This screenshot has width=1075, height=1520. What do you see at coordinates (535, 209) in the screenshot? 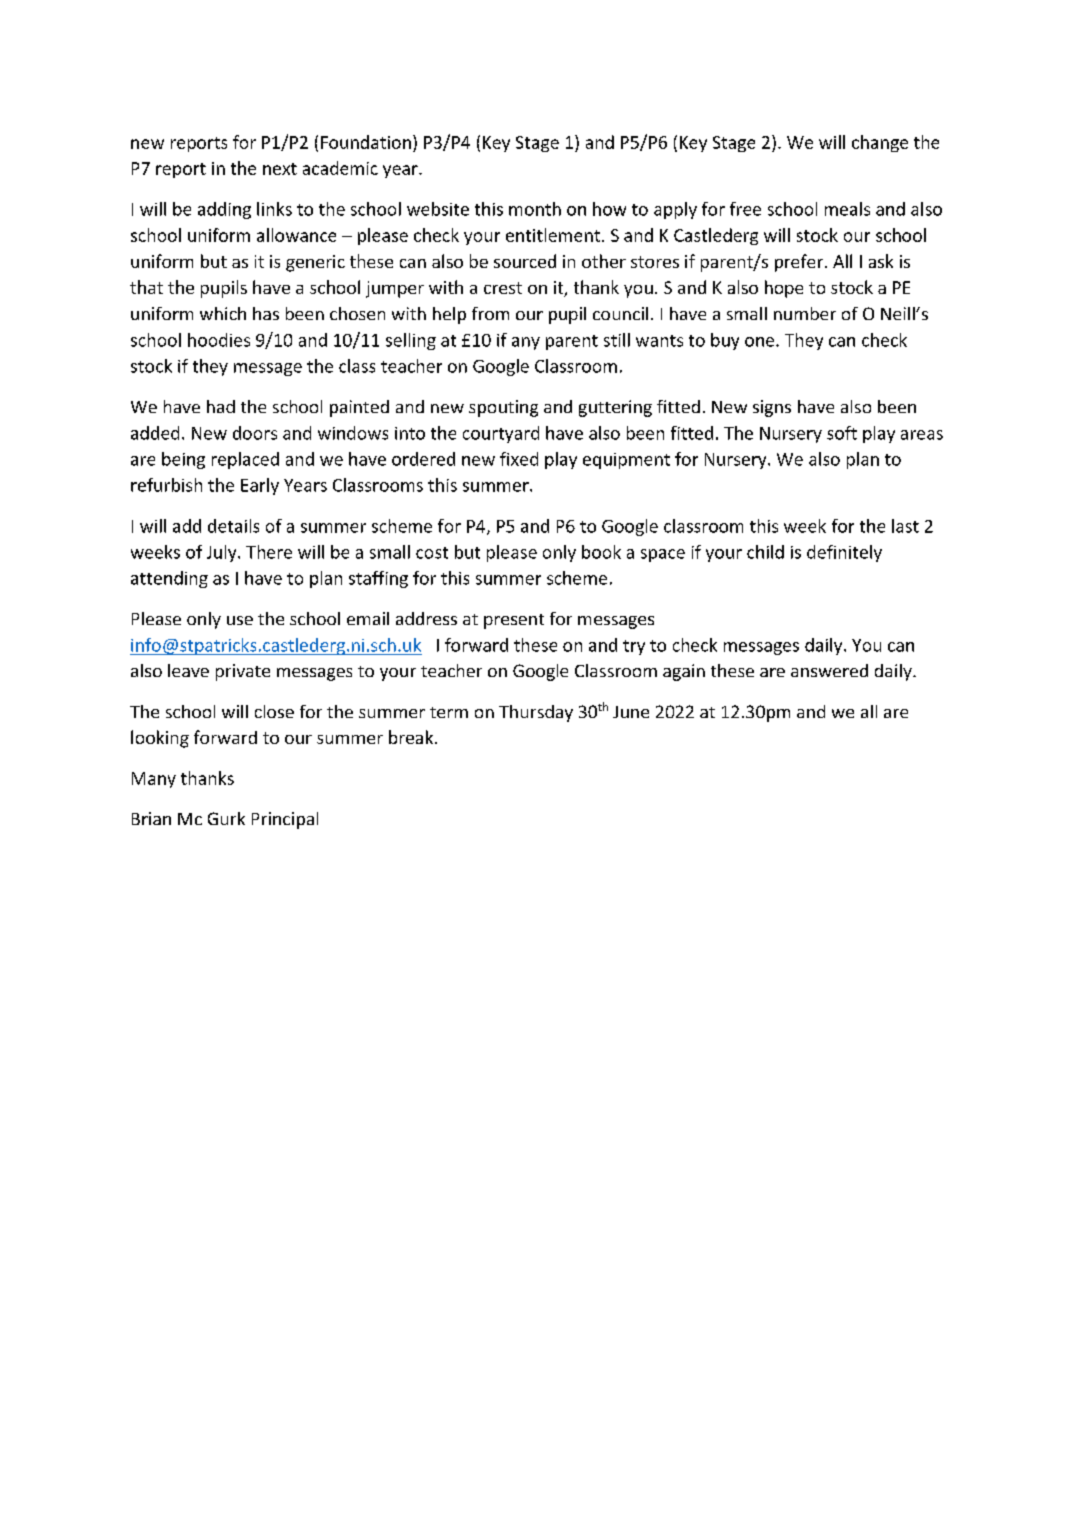
I see `month` at bounding box center [535, 209].
